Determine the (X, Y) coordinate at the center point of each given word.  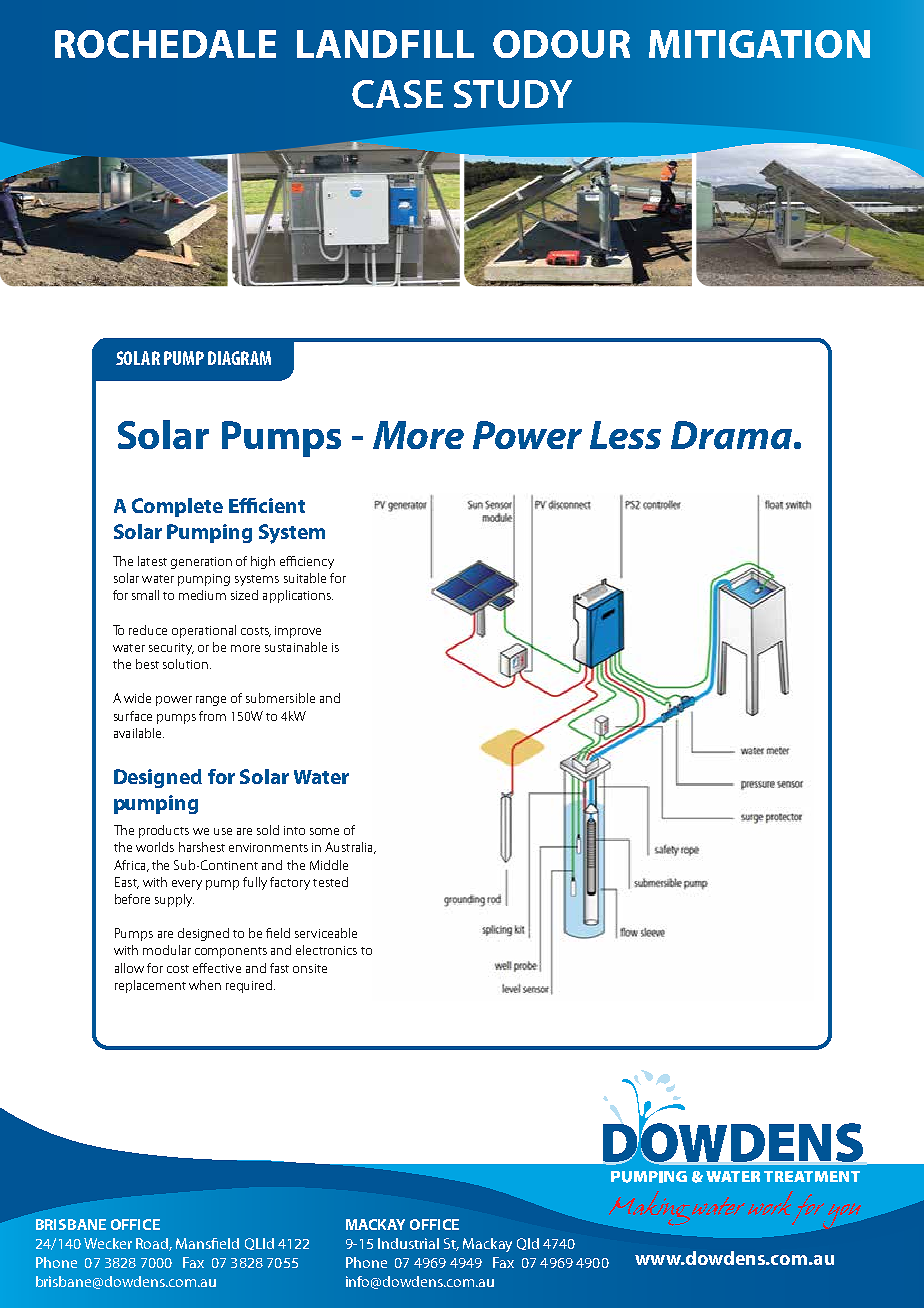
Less (625, 435)
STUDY (513, 94)
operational (204, 631)
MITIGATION (759, 44)
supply (174, 900)
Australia (350, 848)
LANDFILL (385, 44)
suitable (305, 578)
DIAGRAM (239, 358)
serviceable (326, 933)
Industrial (408, 1243)
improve (298, 632)
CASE (397, 94)
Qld (528, 1244)
